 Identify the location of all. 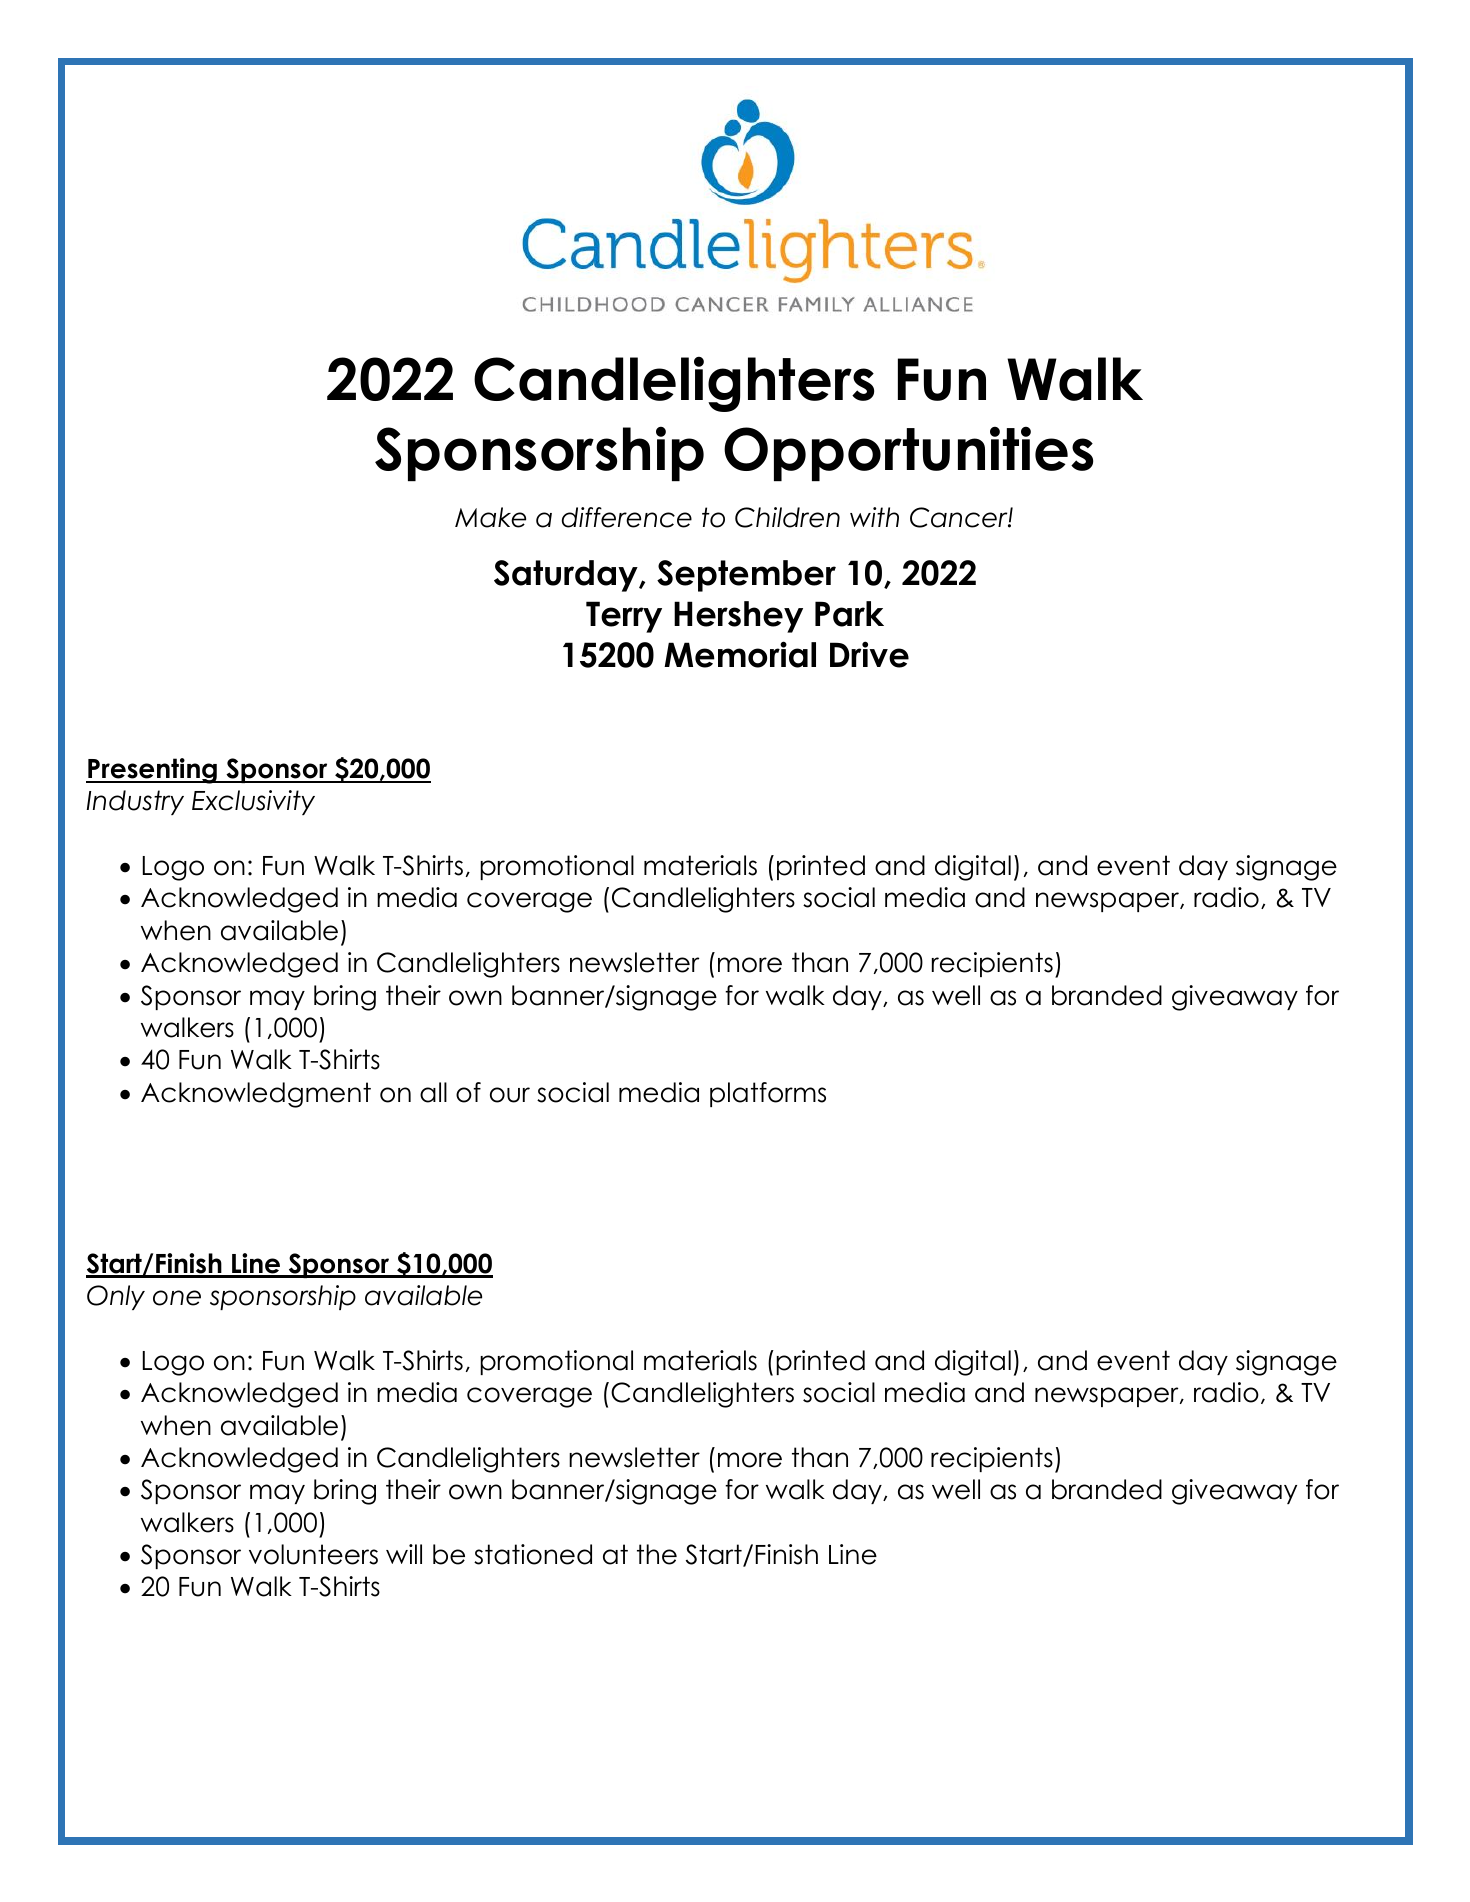
(433, 1092).
